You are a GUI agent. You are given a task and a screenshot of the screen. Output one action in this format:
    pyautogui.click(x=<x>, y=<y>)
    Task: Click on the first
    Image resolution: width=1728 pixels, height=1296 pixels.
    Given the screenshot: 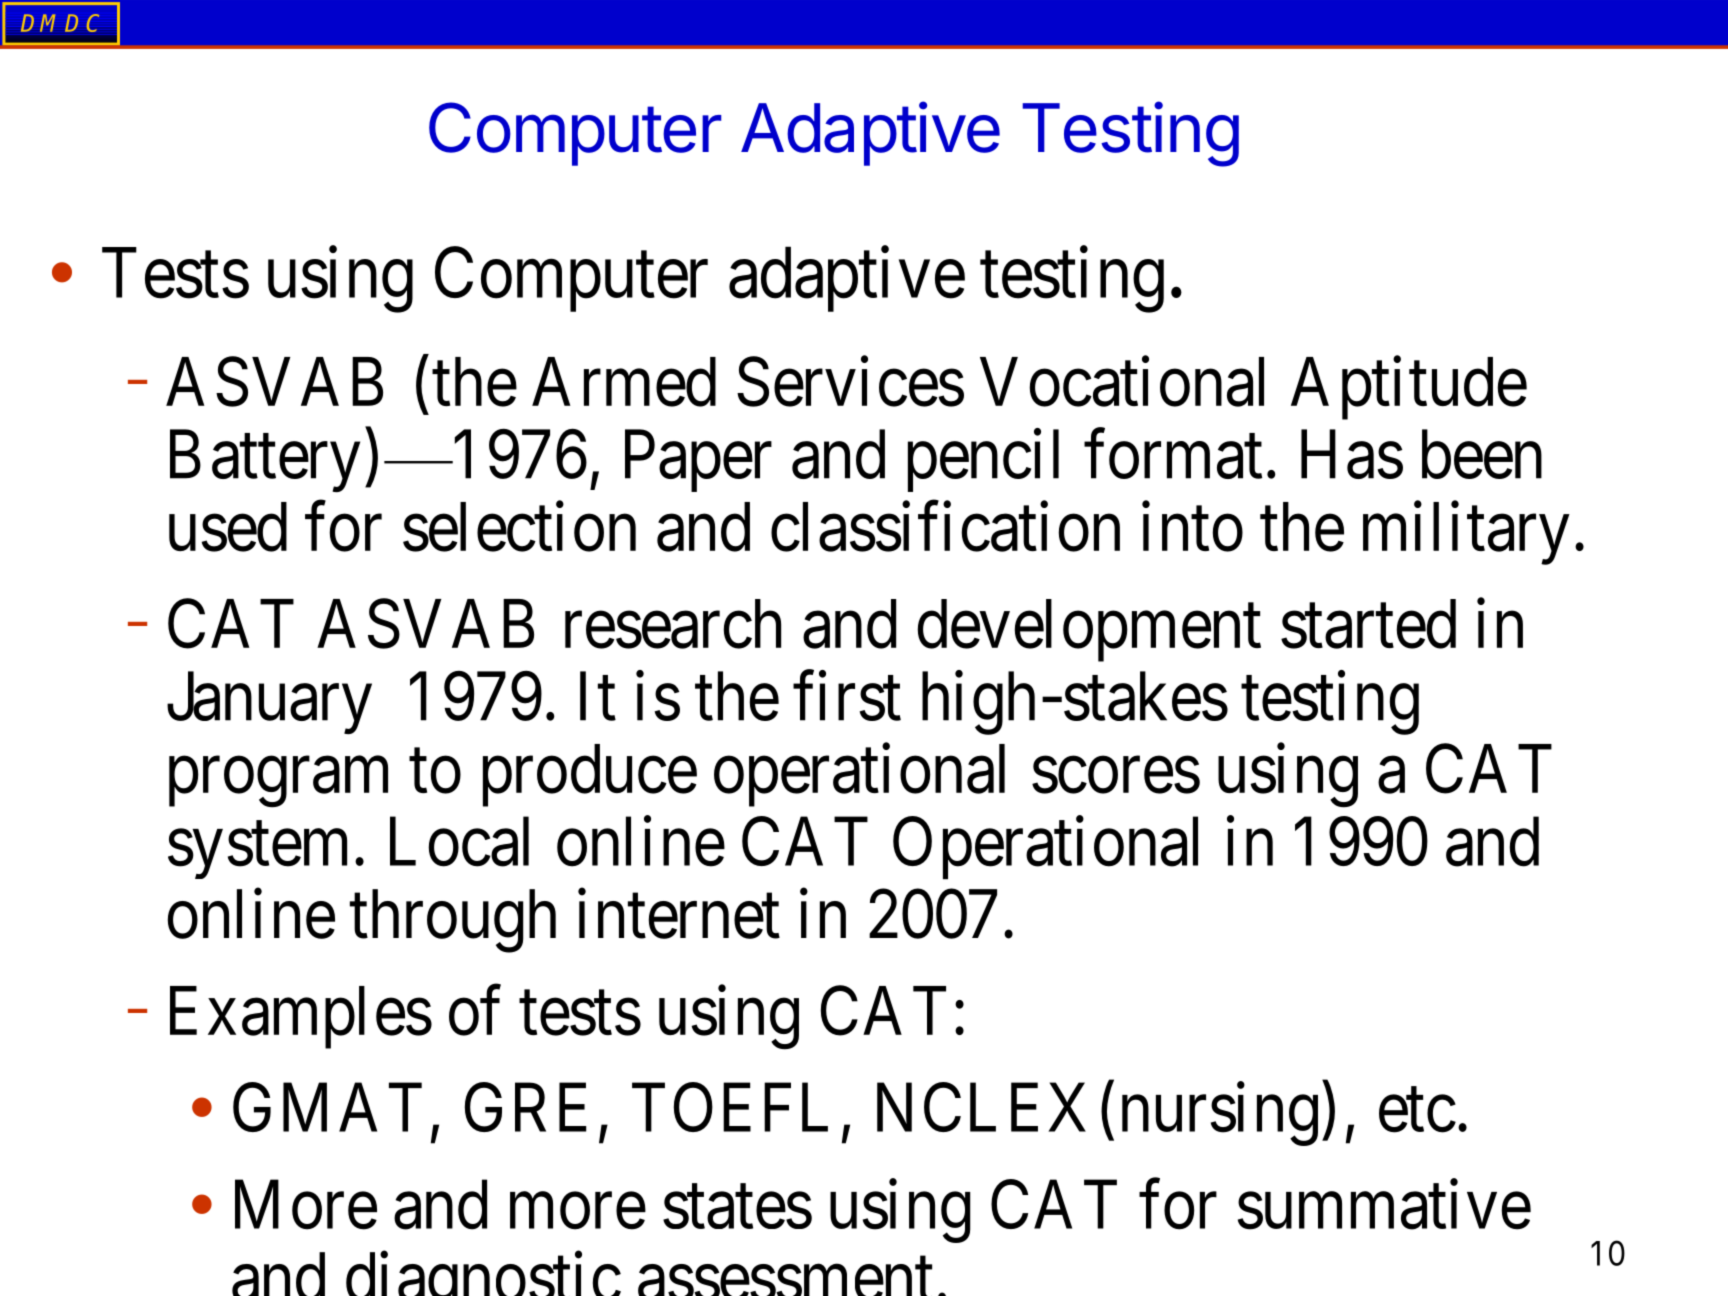 What is the action you would take?
    pyautogui.click(x=847, y=696)
